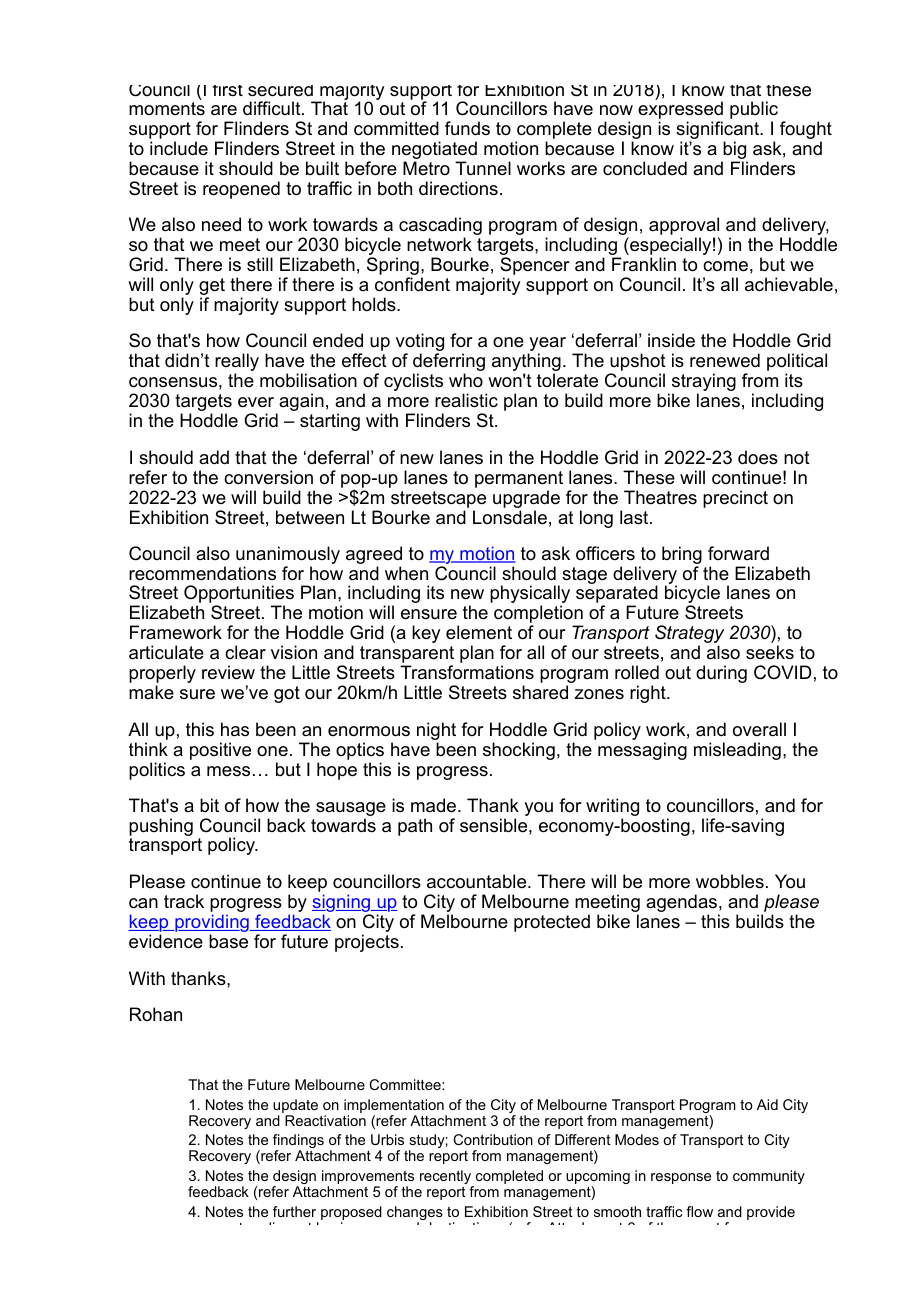 Image resolution: width=924 pixels, height=1308 pixels. Describe the element at coordinates (735, 499) in the page. I see `precinct` at that location.
